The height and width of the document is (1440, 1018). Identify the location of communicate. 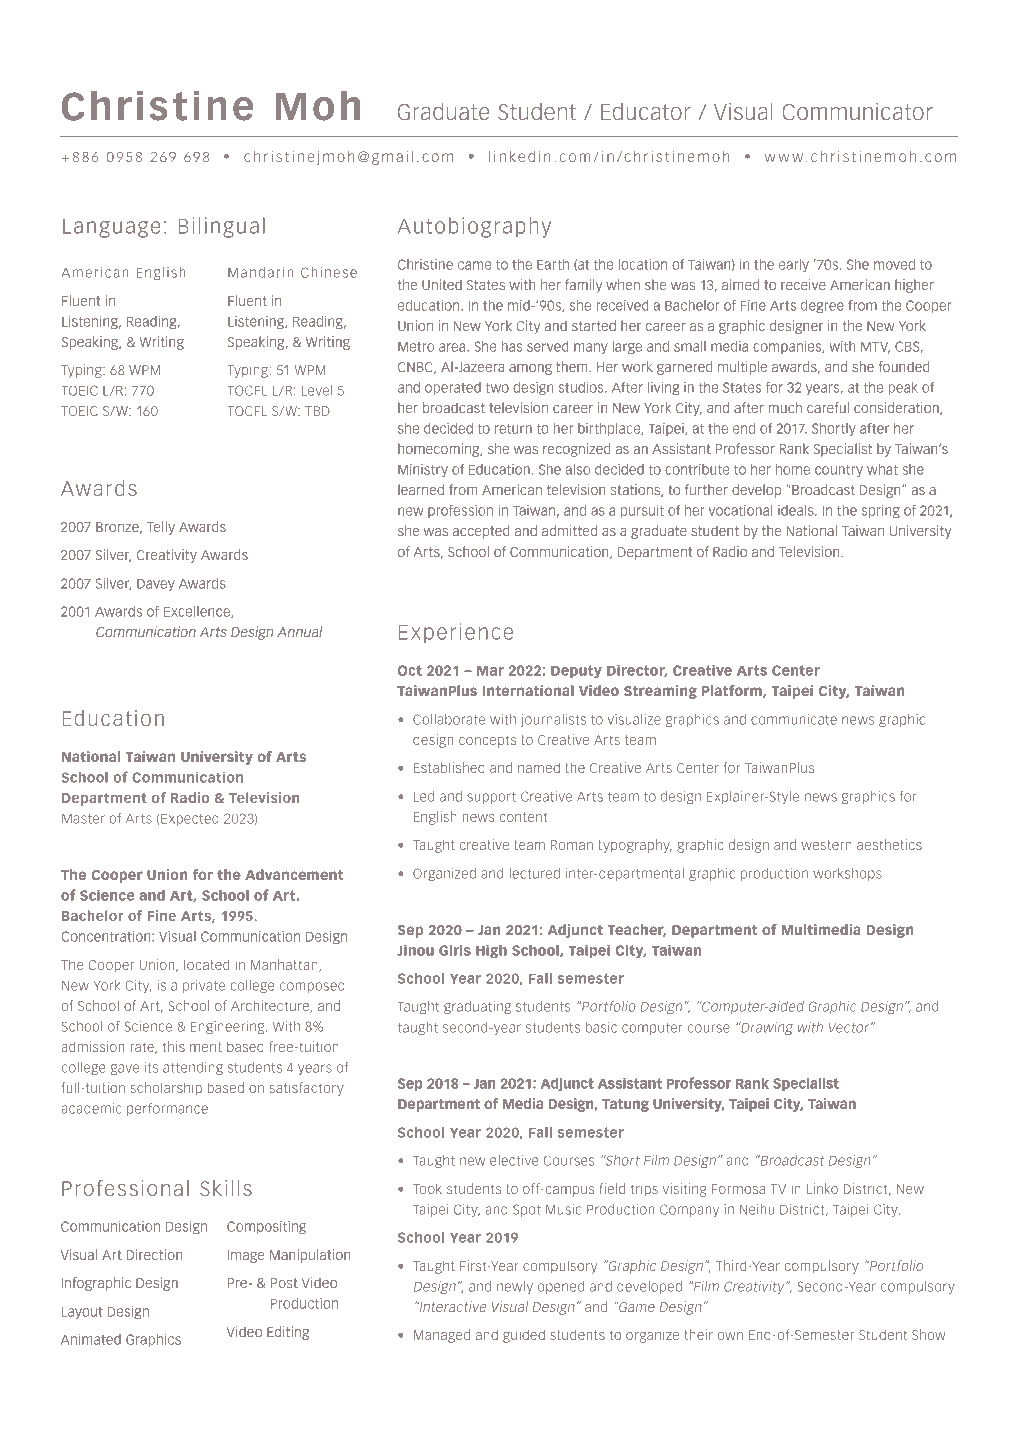
(794, 719).
